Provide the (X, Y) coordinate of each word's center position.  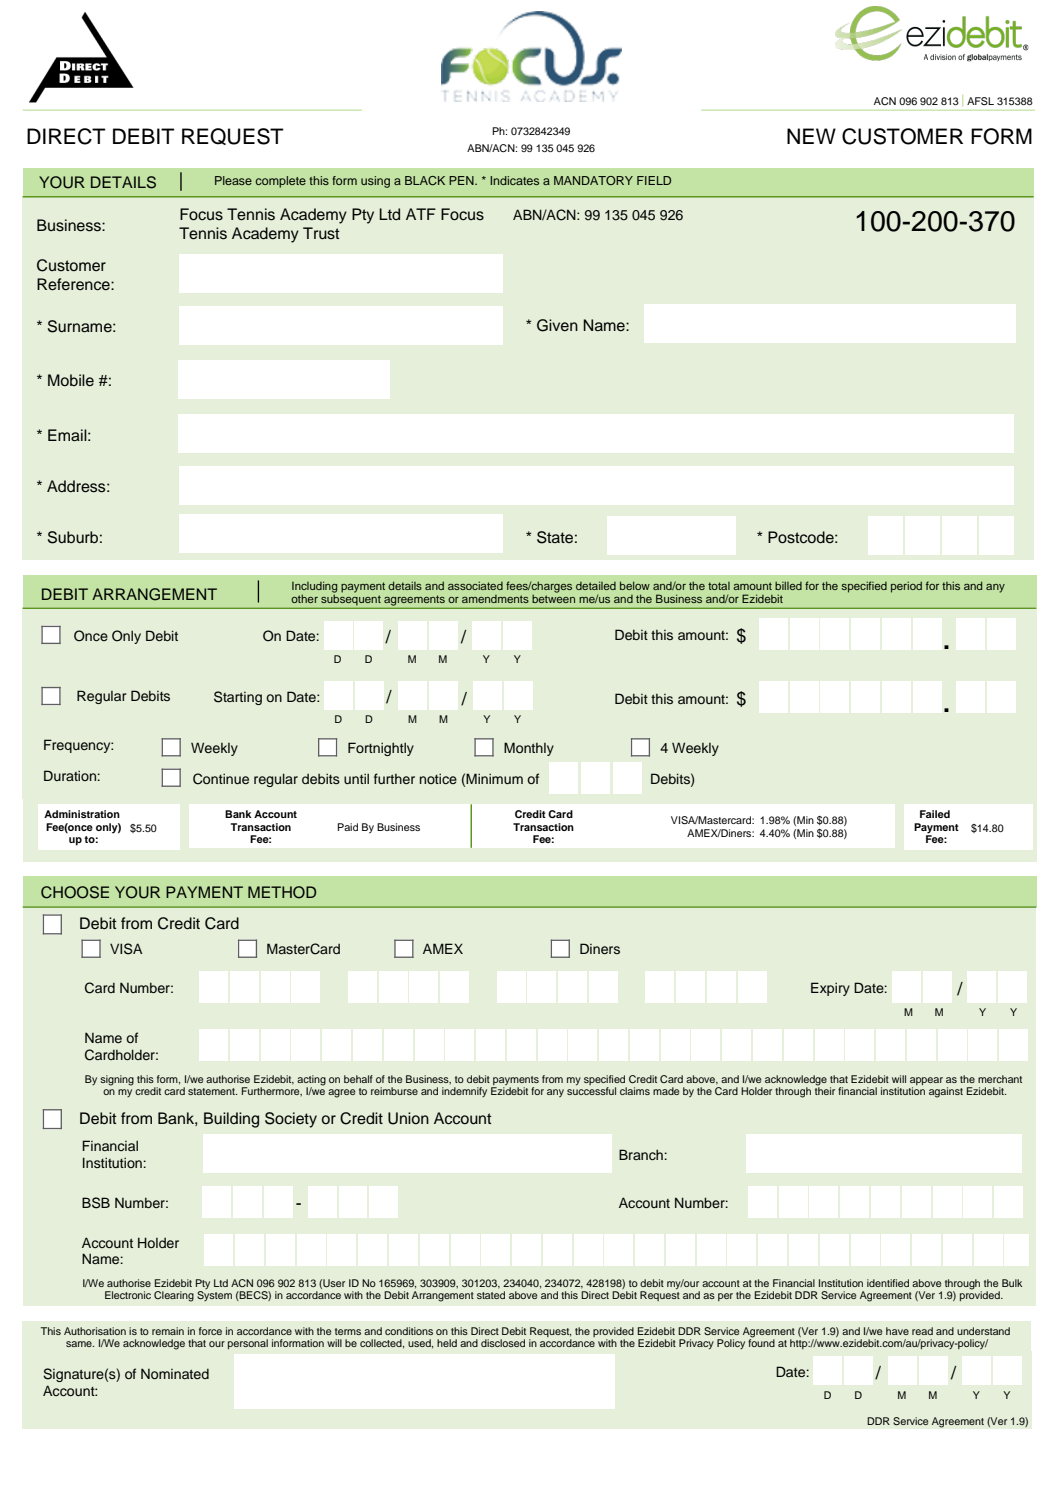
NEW (811, 136)
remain (168, 1331)
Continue (221, 779)
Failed (935, 814)
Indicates (514, 180)
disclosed (503, 1343)
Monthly (529, 749)
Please (233, 180)
